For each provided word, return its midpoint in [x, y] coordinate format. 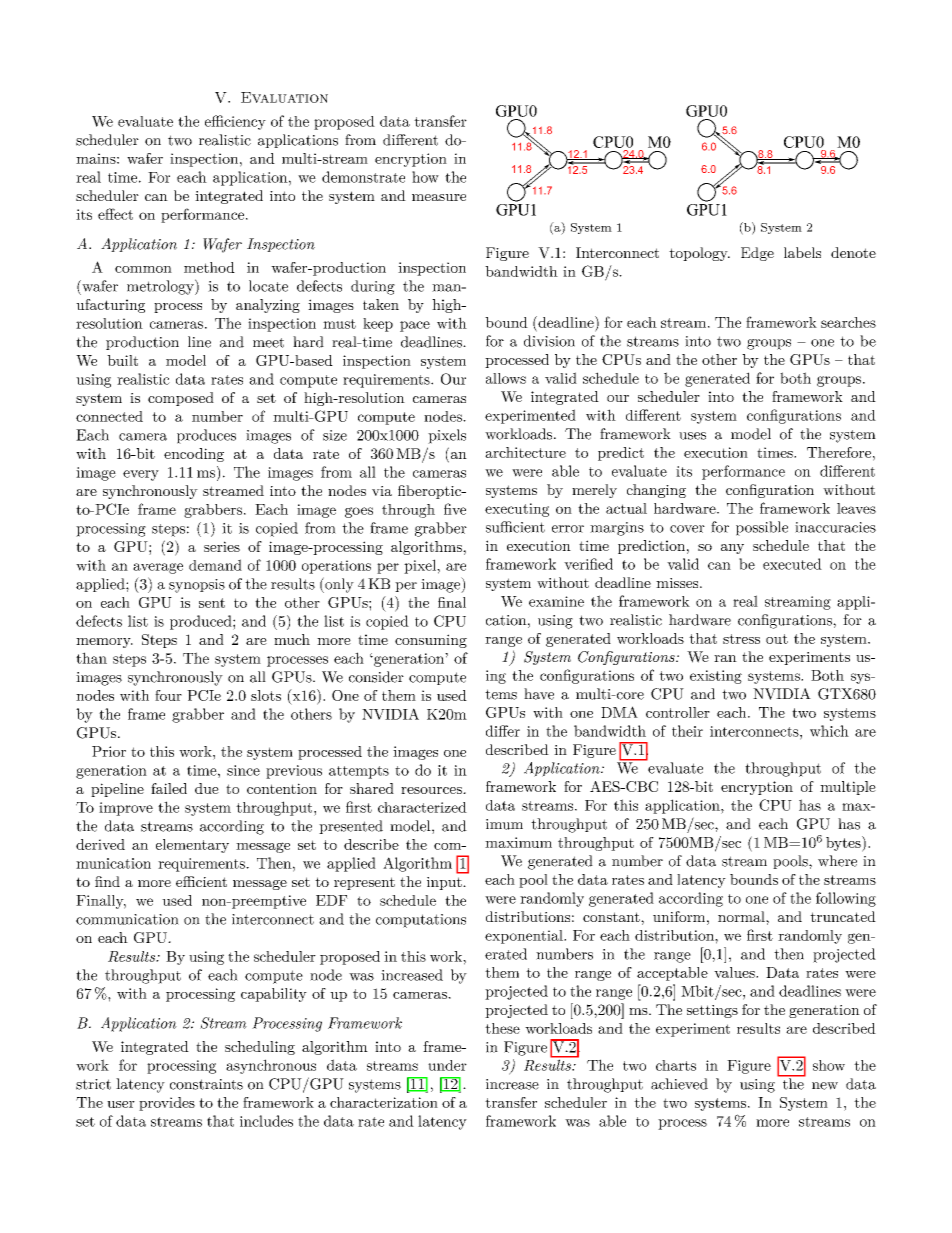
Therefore [839, 452]
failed [169, 788]
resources [432, 790]
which [829, 731]
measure [439, 197]
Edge [757, 254]
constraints [206, 1084]
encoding [194, 455]
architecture [525, 452]
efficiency [235, 122]
